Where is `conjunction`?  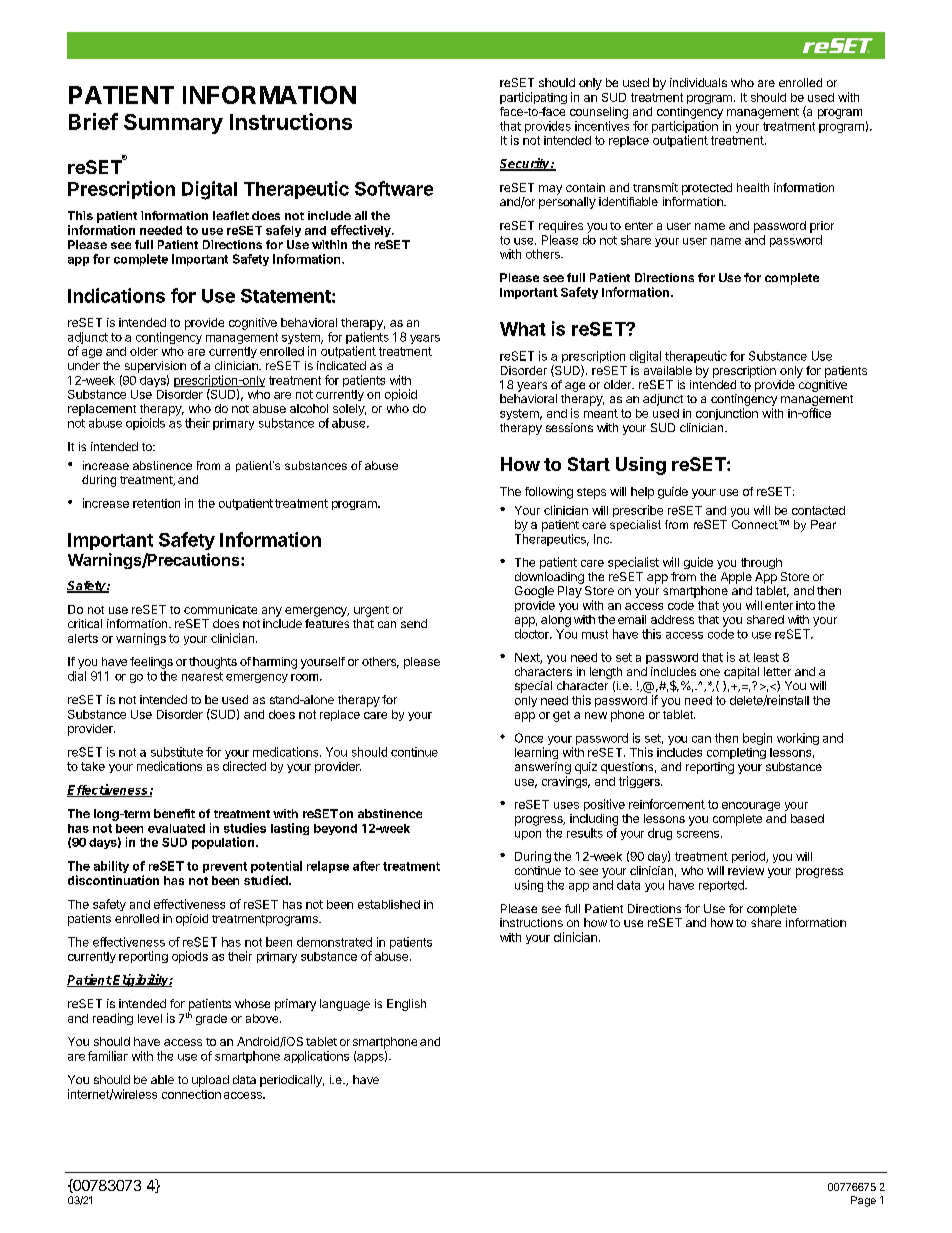 conjunction is located at coordinates (727, 414).
